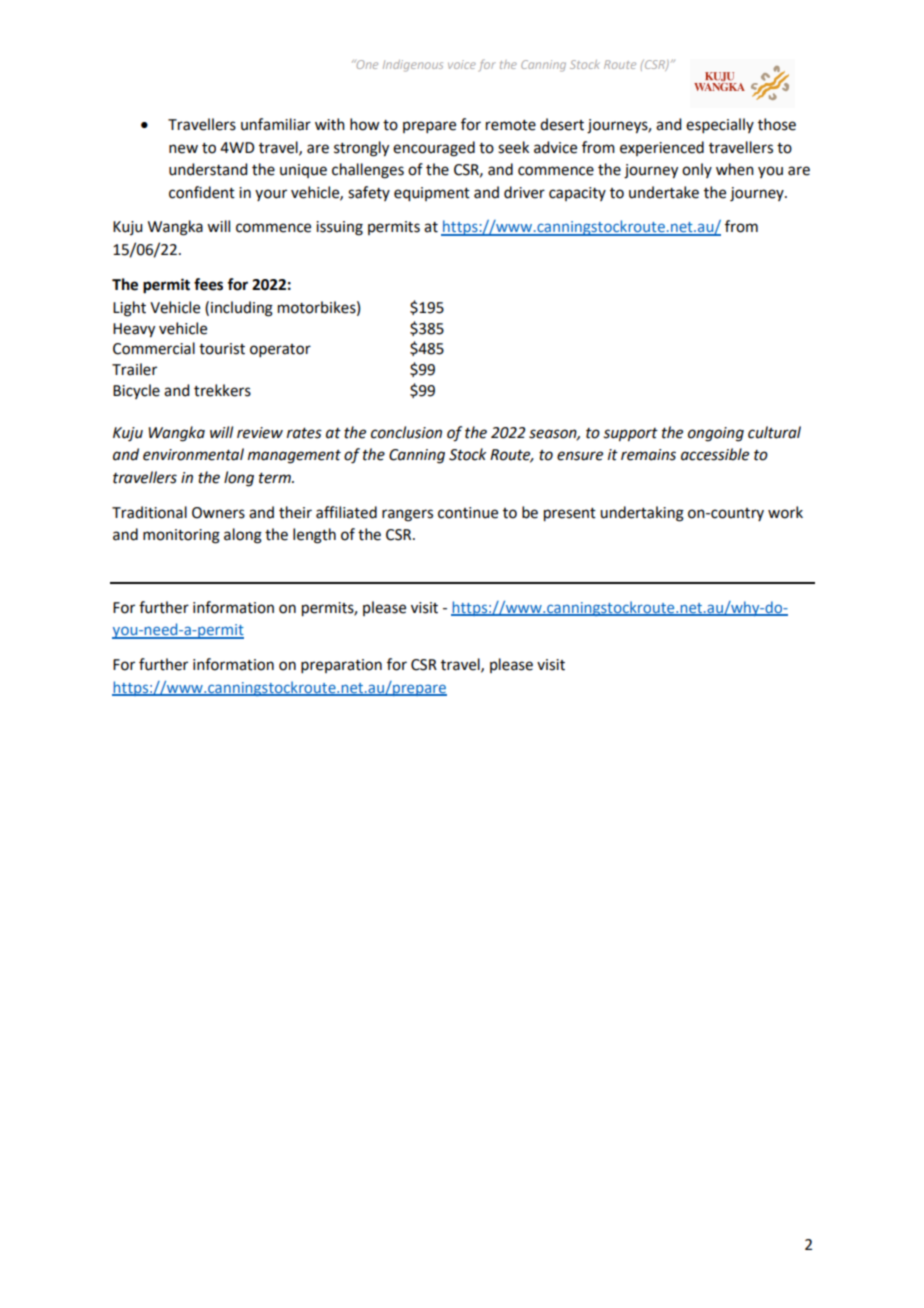 Image resolution: width=924 pixels, height=1308 pixels. Describe the element at coordinates (720, 125) in the screenshot. I see `especially` at that location.
